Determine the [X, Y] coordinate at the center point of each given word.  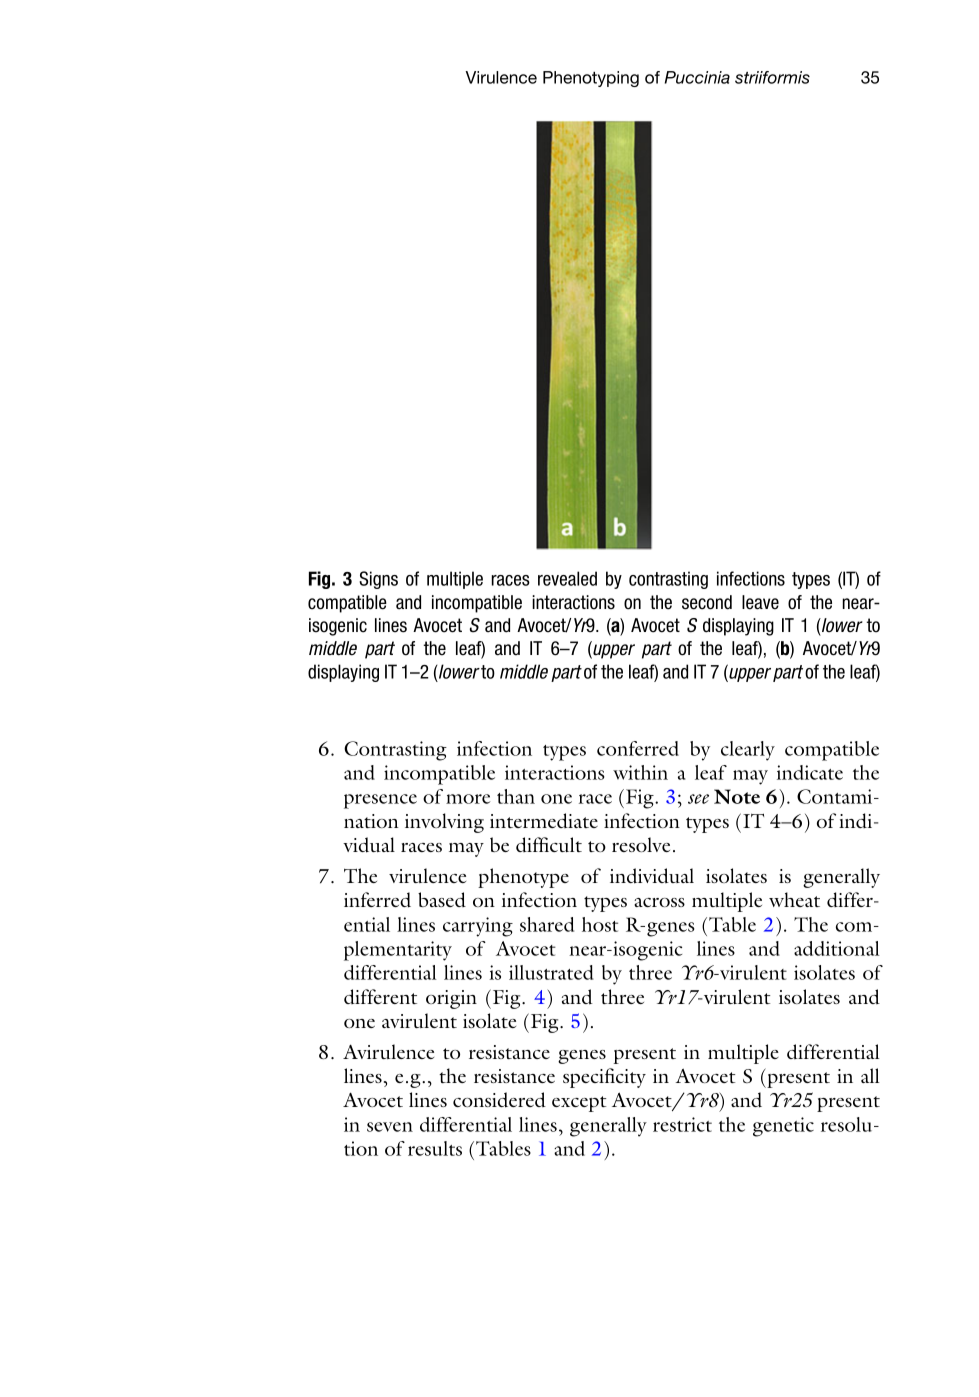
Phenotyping [591, 79]
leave [760, 602]
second [707, 602]
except [579, 1104]
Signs [378, 580]
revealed [567, 578]
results [435, 1148]
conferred [638, 748]
